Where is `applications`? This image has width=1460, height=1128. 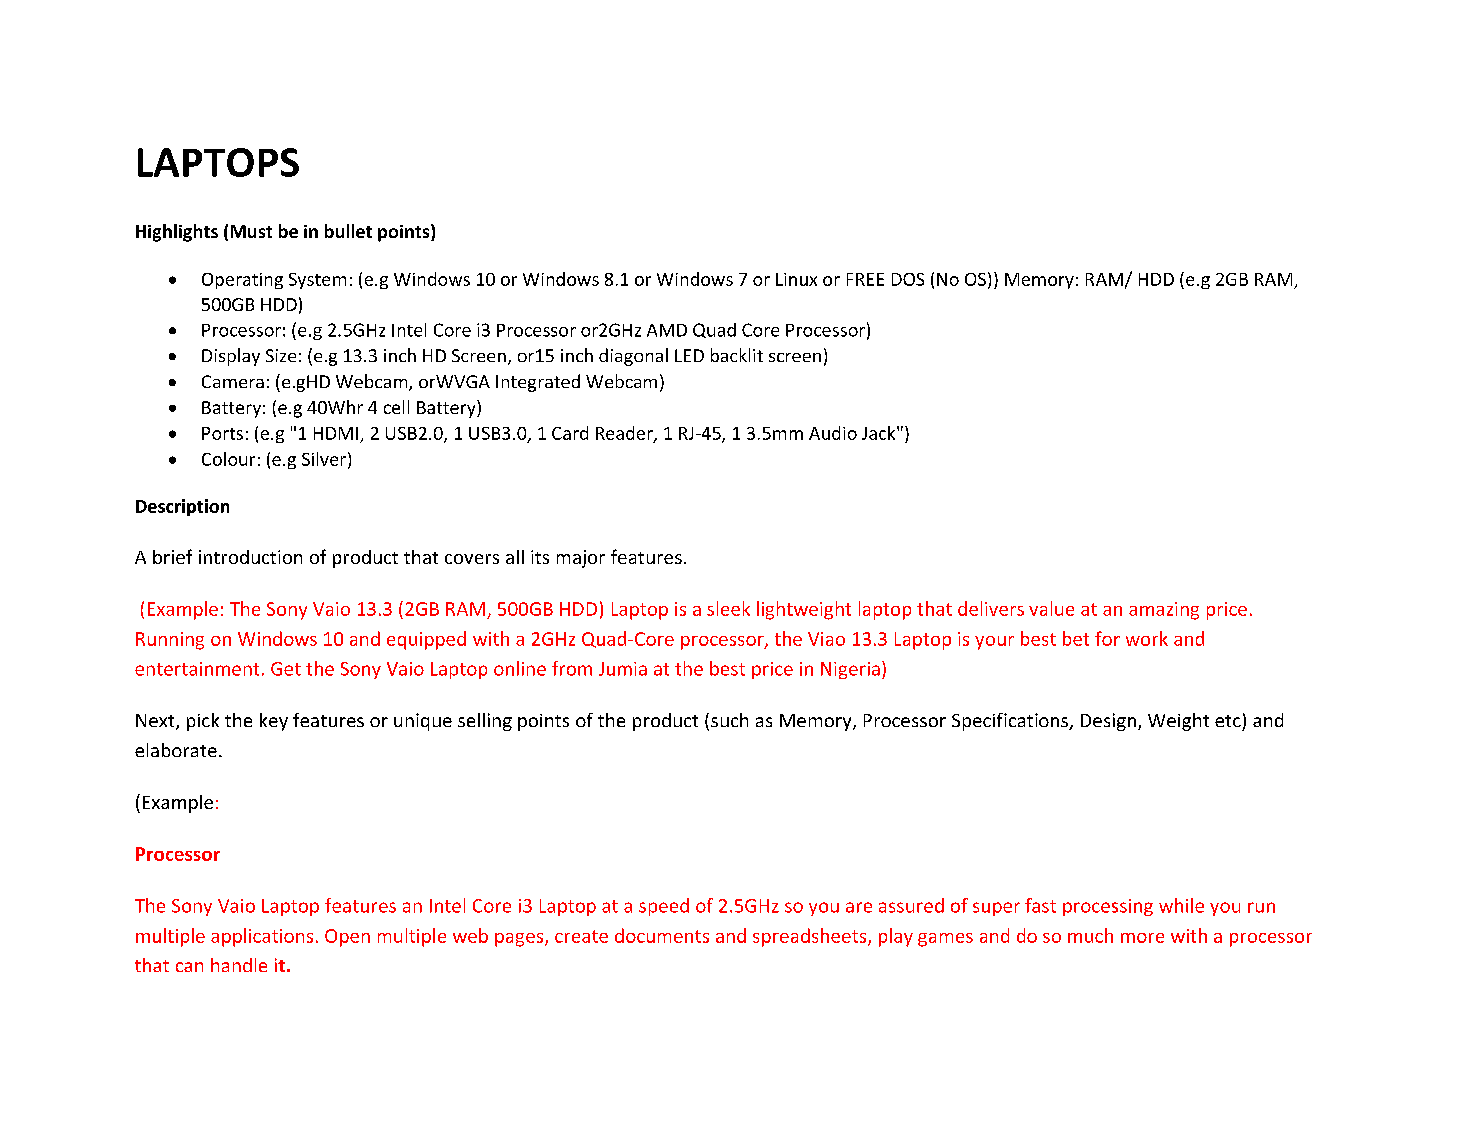 applications is located at coordinates (262, 937).
